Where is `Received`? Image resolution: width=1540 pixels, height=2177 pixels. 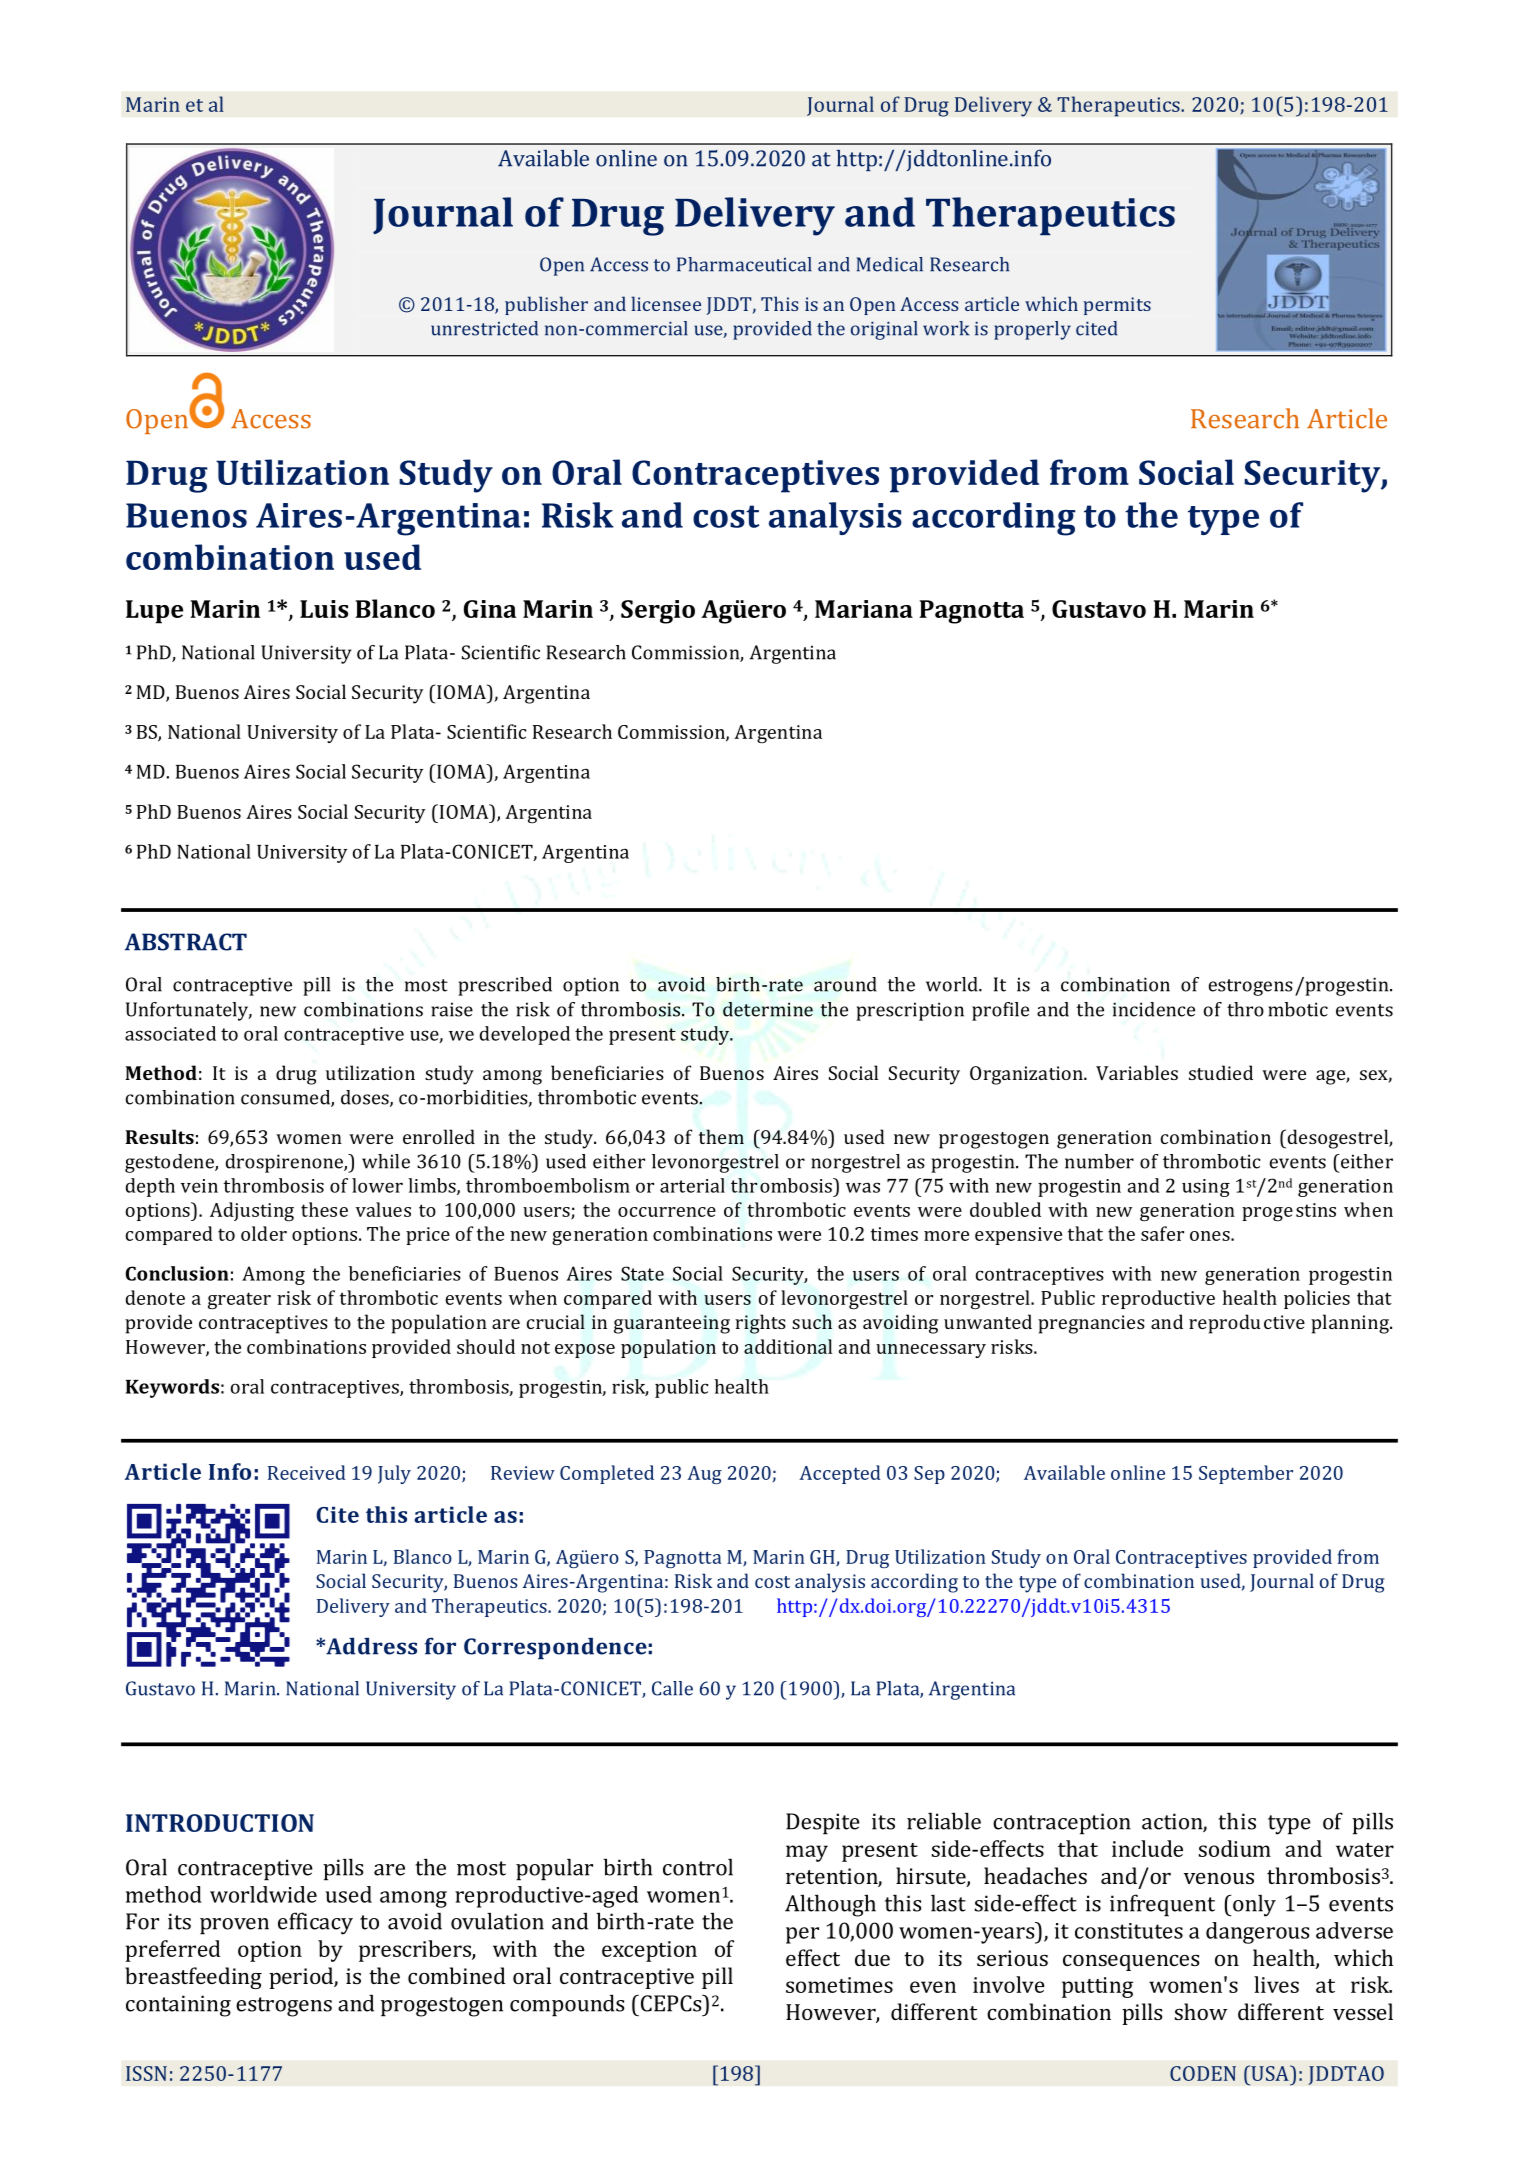 Received is located at coordinates (307, 1472).
